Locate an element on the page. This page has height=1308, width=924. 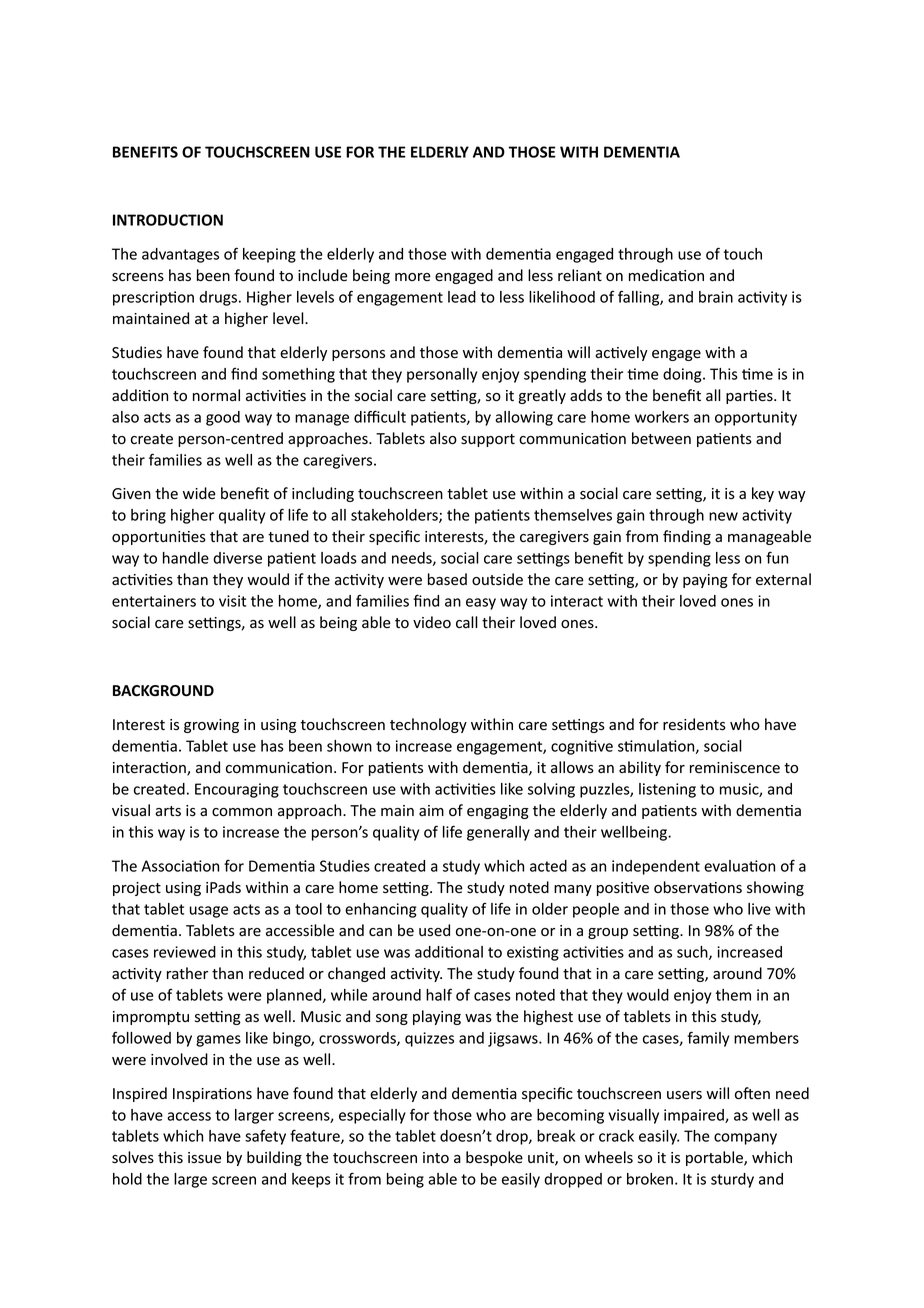
paying is located at coordinates (705, 581).
